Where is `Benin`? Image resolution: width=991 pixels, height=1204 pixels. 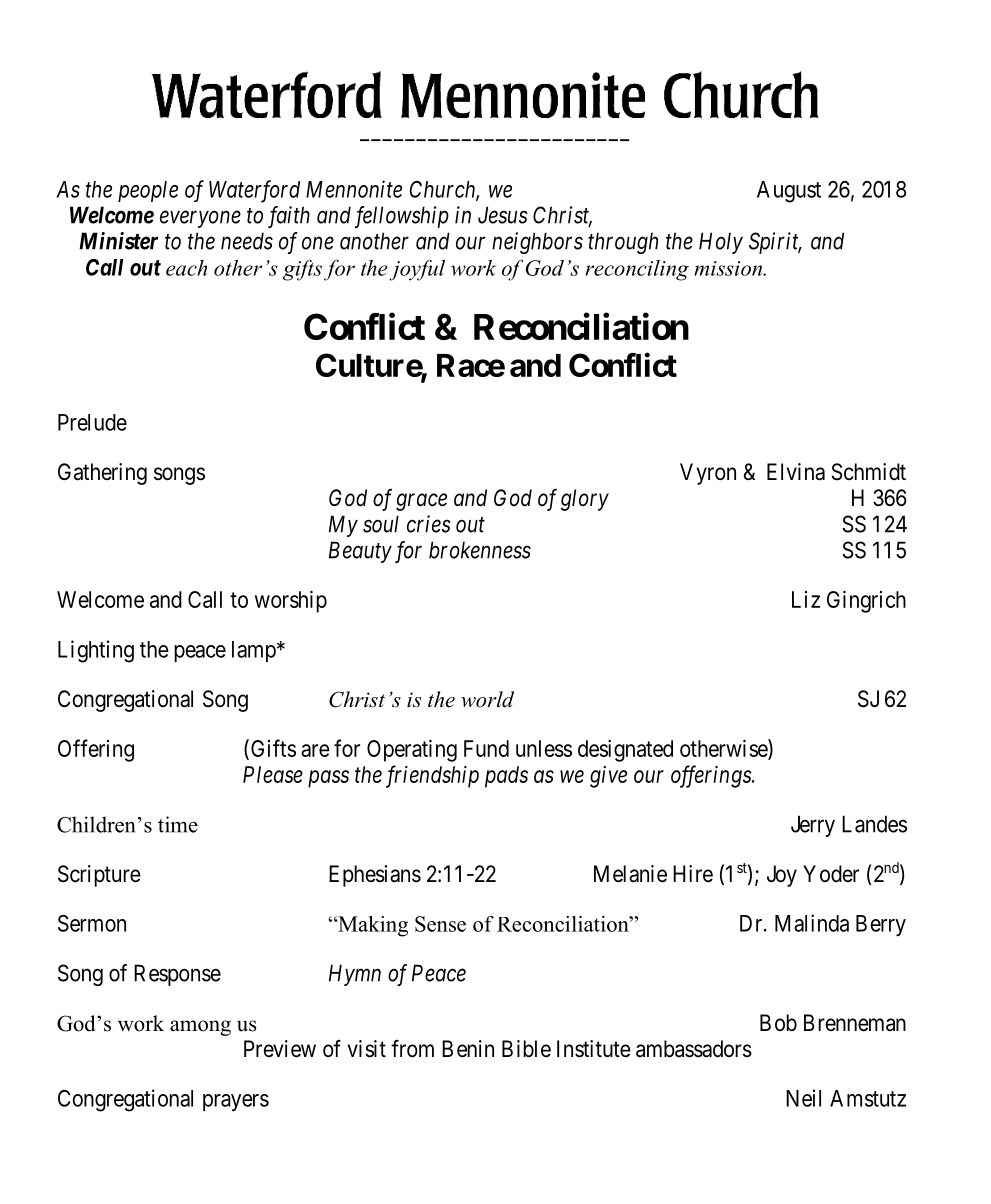 Benin is located at coordinates (468, 1049).
